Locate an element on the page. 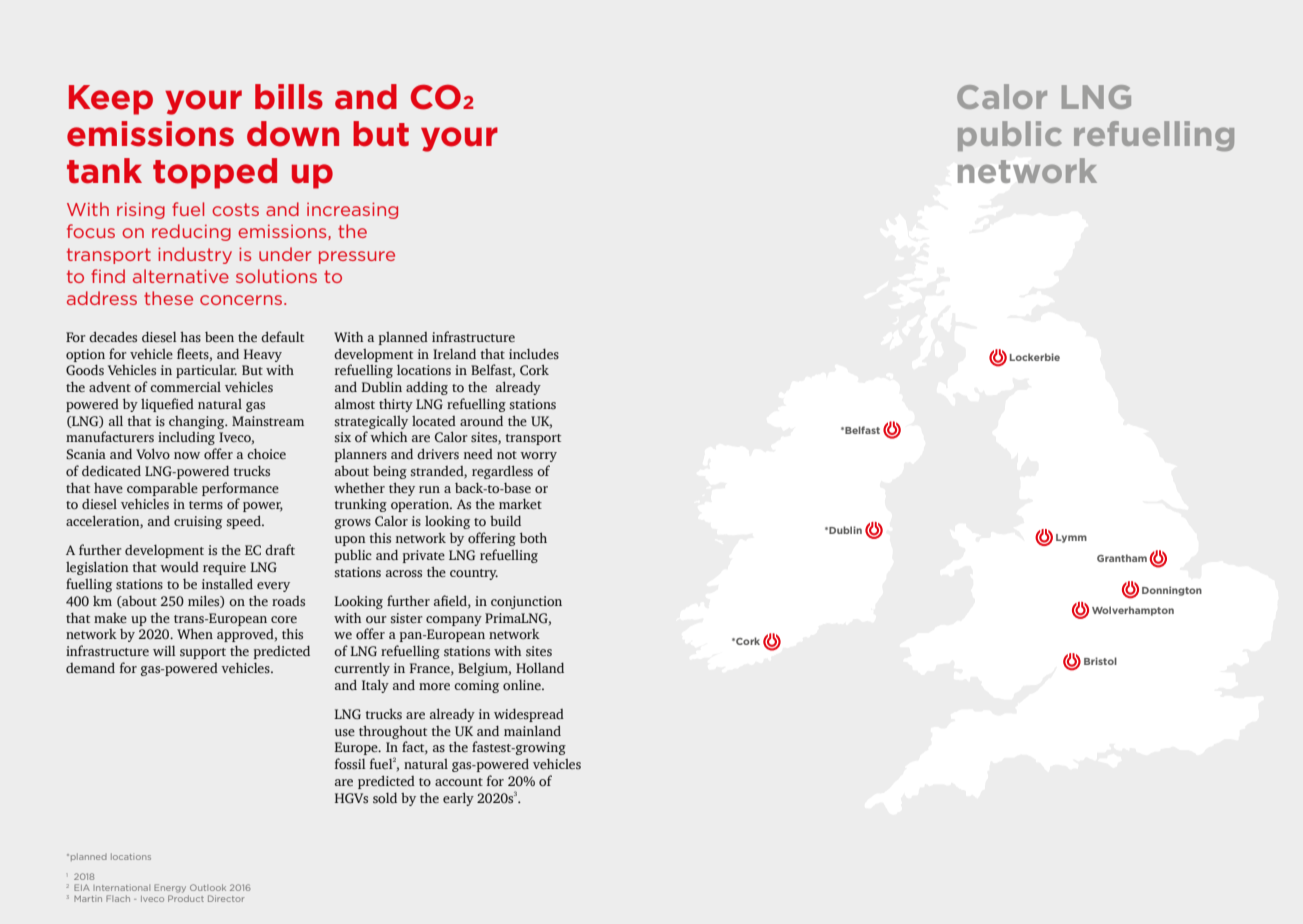  bills is located at coordinates (289, 97).
